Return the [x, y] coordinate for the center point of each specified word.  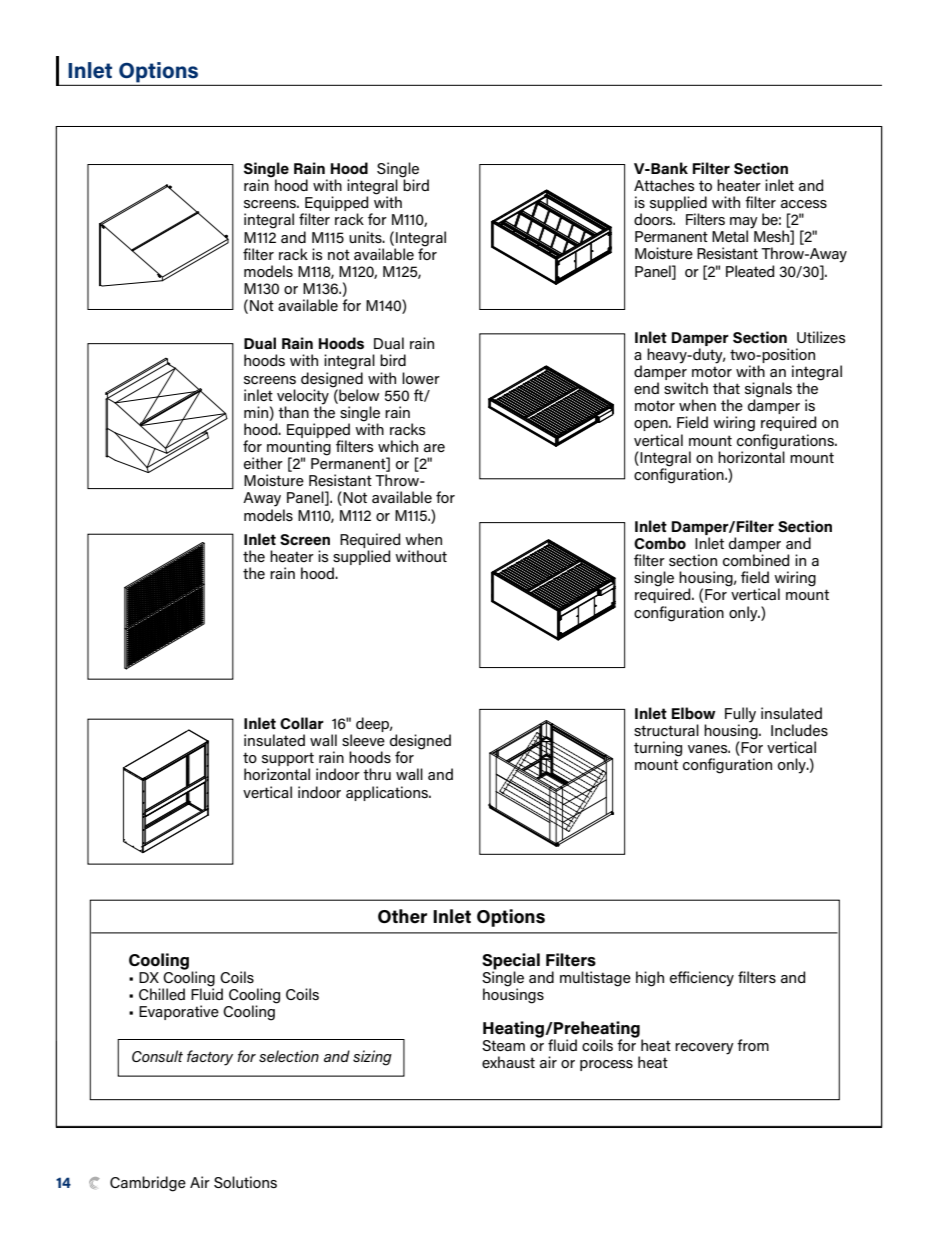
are [434, 448]
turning [658, 749]
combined [756, 560]
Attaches [664, 185]
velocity [303, 397]
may [744, 224]
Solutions [245, 1182]
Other [402, 916]
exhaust [508, 1062]
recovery [704, 1049]
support [288, 760]
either [263, 463]
